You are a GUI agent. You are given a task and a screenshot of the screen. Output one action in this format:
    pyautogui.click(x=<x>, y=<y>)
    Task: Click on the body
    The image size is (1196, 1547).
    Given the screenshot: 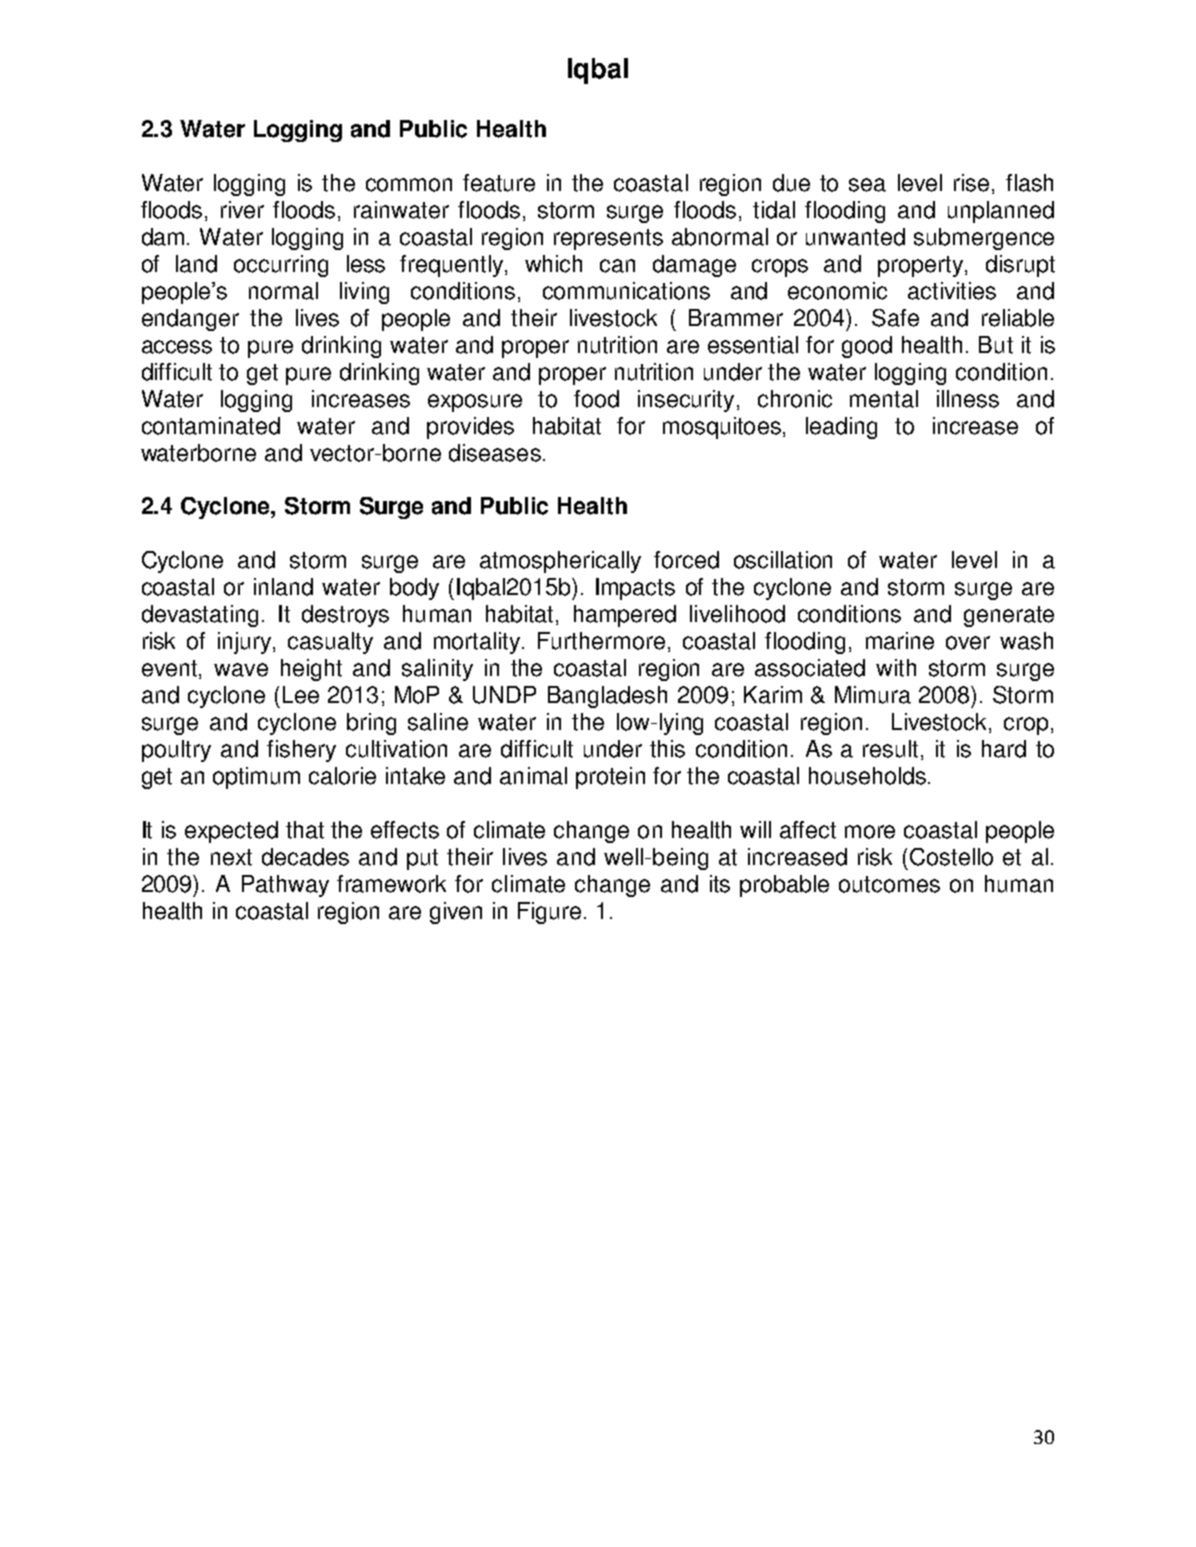 What is the action you would take?
    pyautogui.click(x=414, y=589)
